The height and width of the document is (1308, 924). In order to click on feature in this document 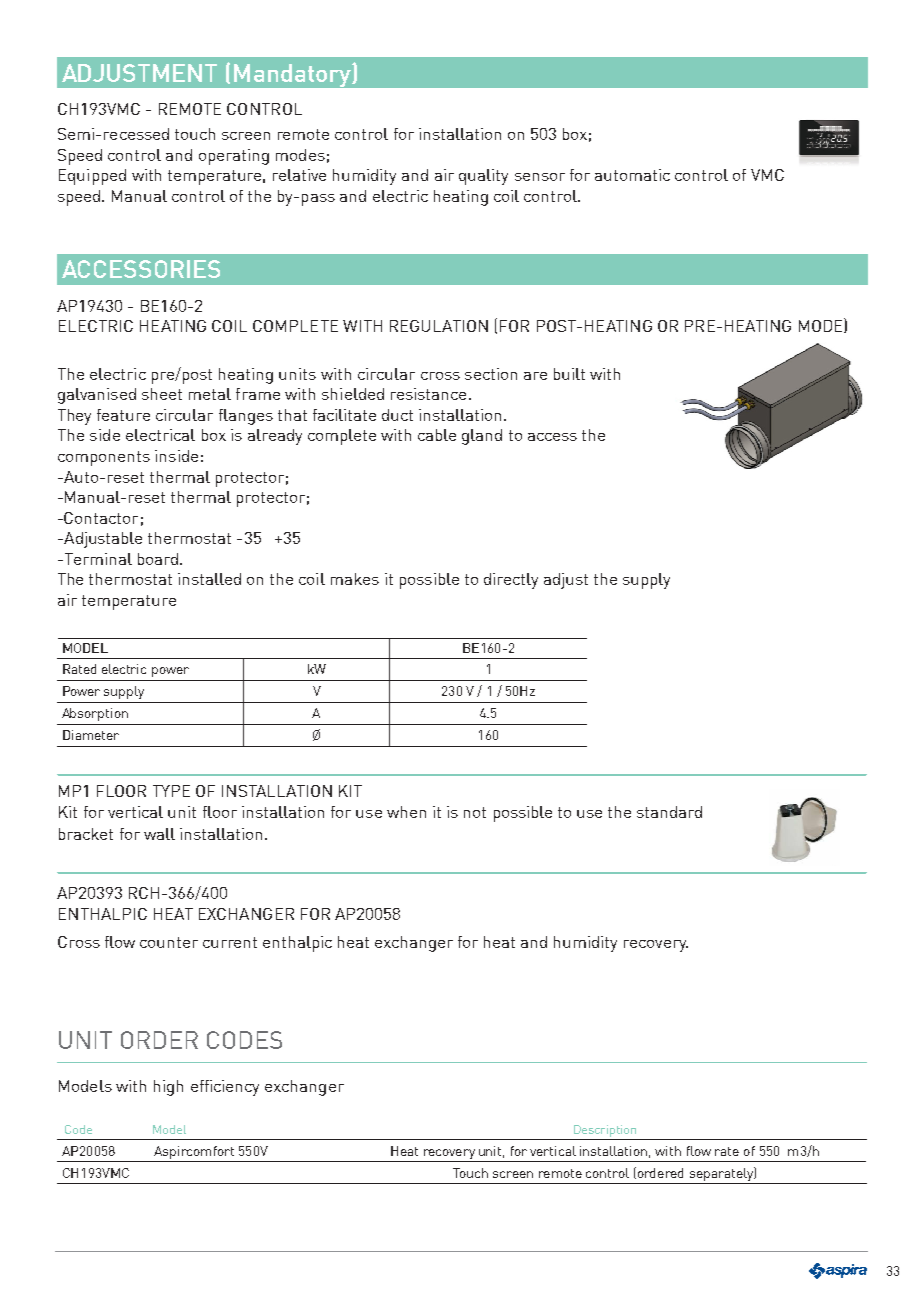, I will do `click(123, 415)`.
